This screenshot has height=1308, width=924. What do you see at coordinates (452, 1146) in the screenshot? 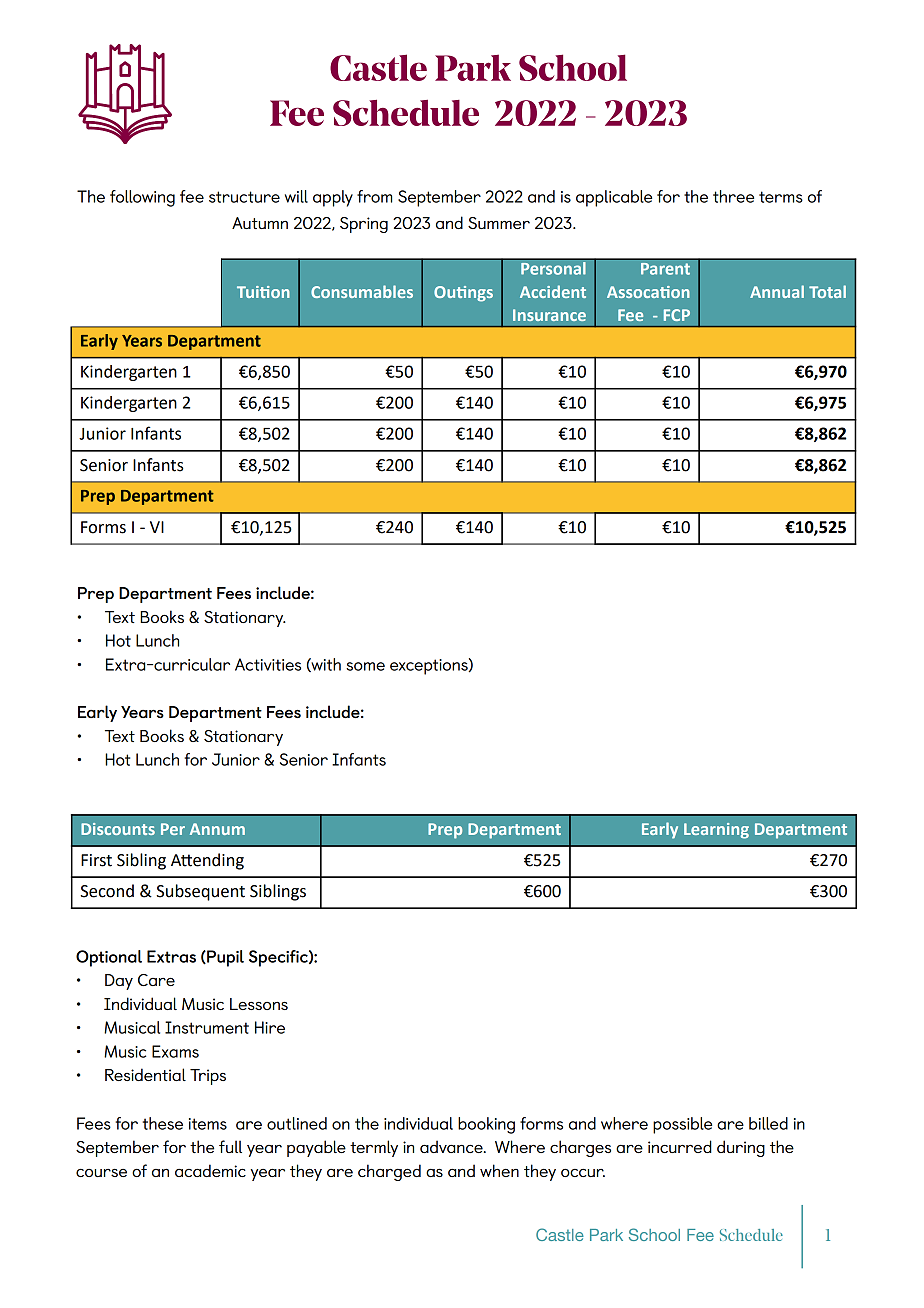
I see `advance` at bounding box center [452, 1146].
